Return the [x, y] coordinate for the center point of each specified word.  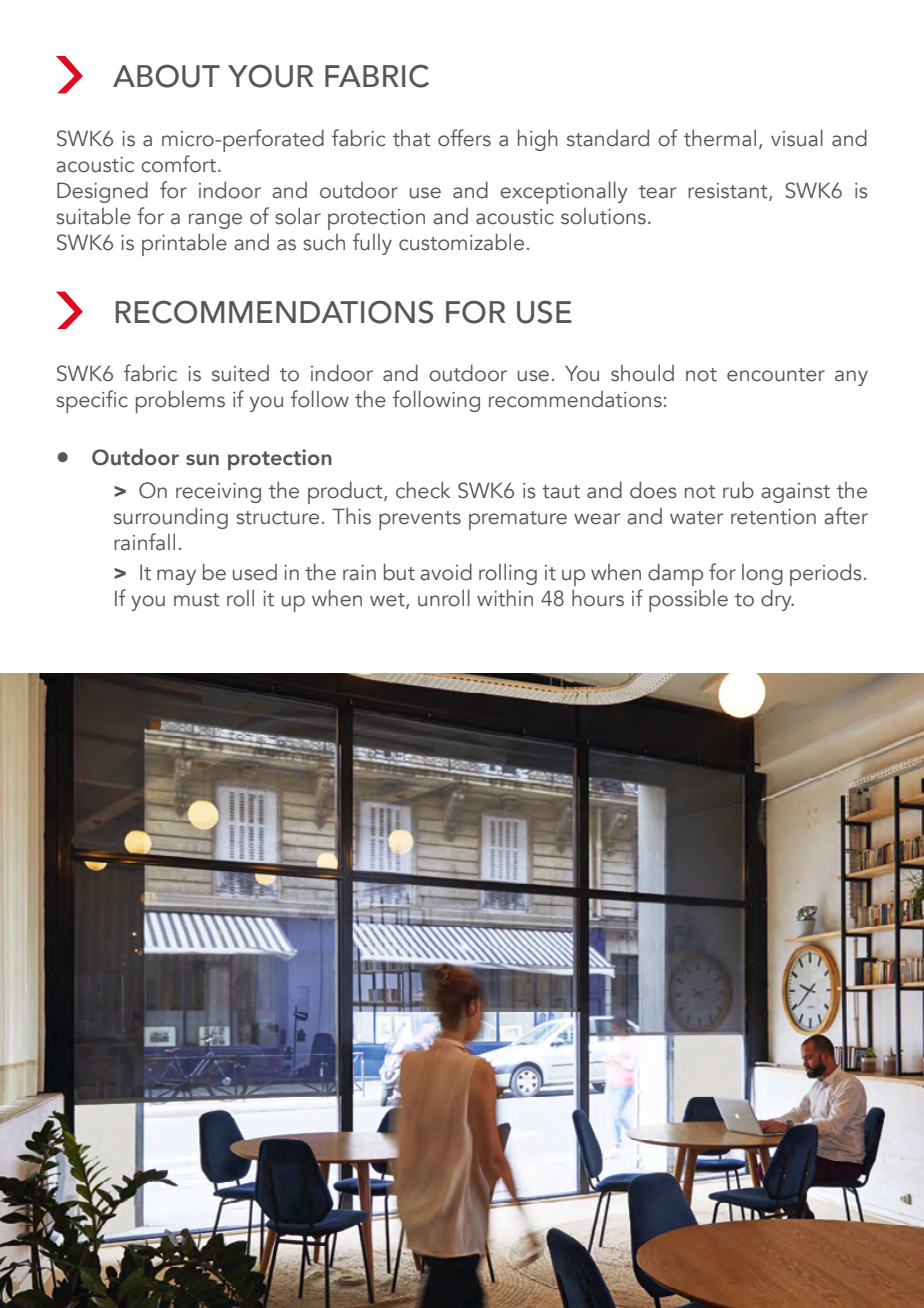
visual [797, 138]
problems [180, 401]
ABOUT [166, 76]
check [423, 490]
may [176, 577]
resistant [729, 191]
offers [464, 138]
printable [184, 244]
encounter [776, 375]
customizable [461, 242]
